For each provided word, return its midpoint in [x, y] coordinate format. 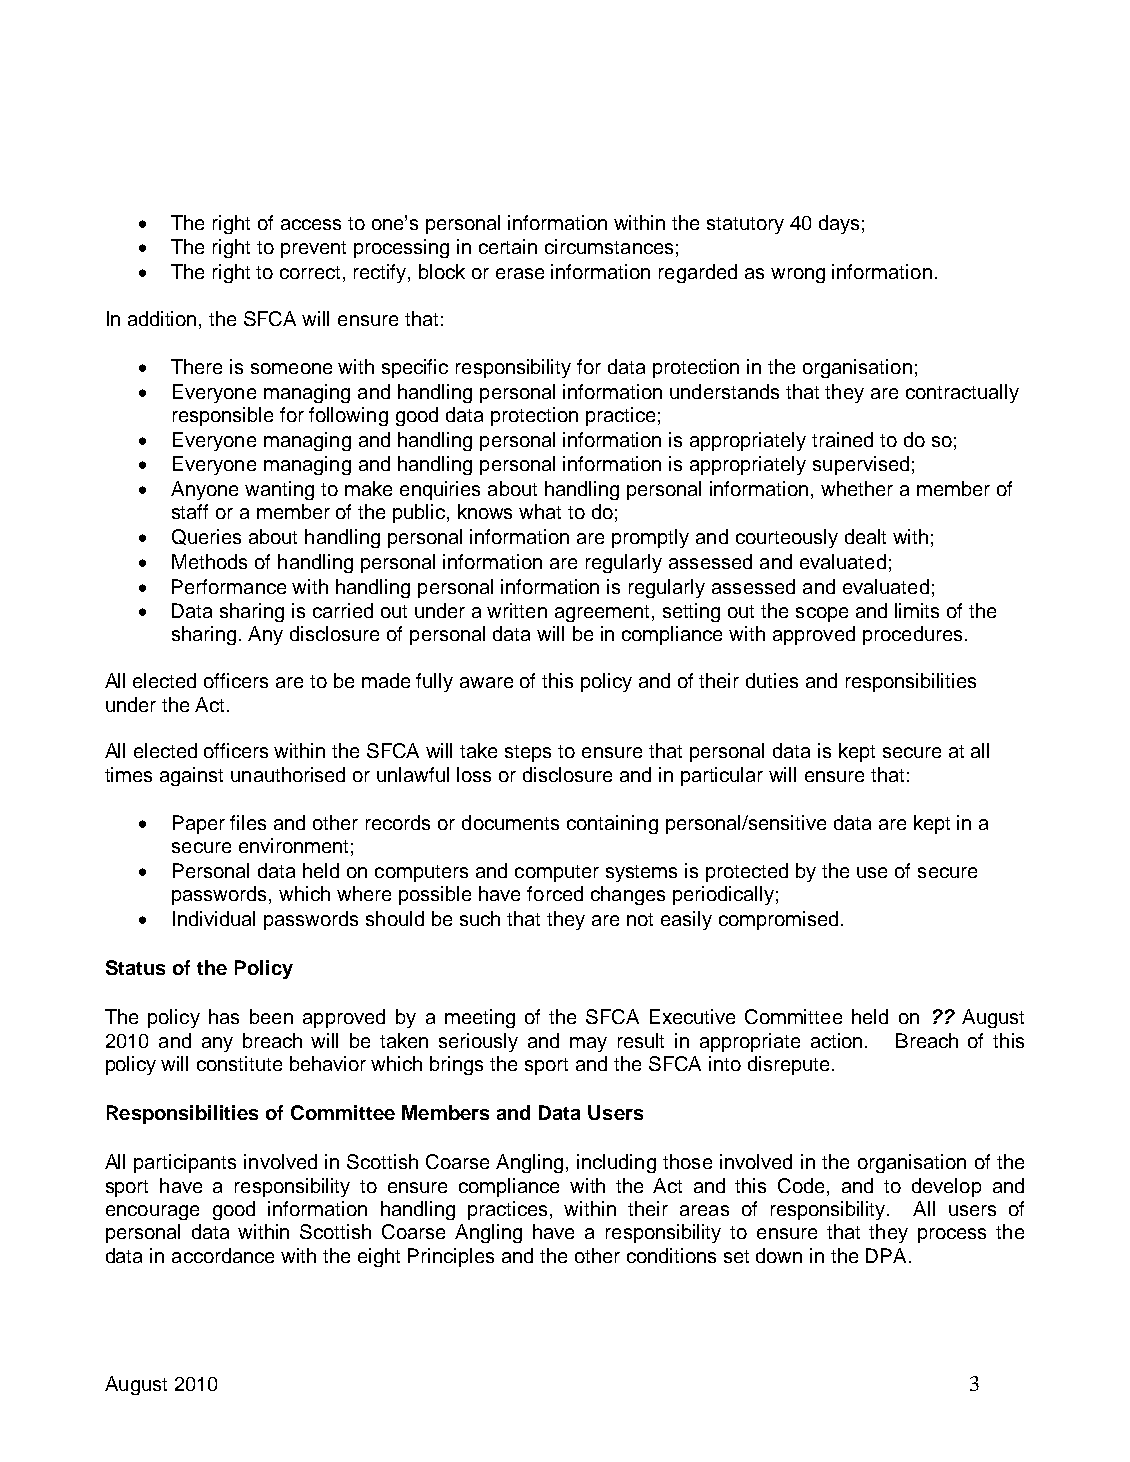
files [248, 822]
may [588, 1044]
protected [747, 872]
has [224, 1016]
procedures [912, 635]
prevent [313, 249]
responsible [223, 416]
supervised [861, 465]
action [836, 1040]
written [517, 610]
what [540, 511]
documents [510, 822]
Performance [229, 586]
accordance [223, 1255]
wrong [798, 275]
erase [520, 273]
